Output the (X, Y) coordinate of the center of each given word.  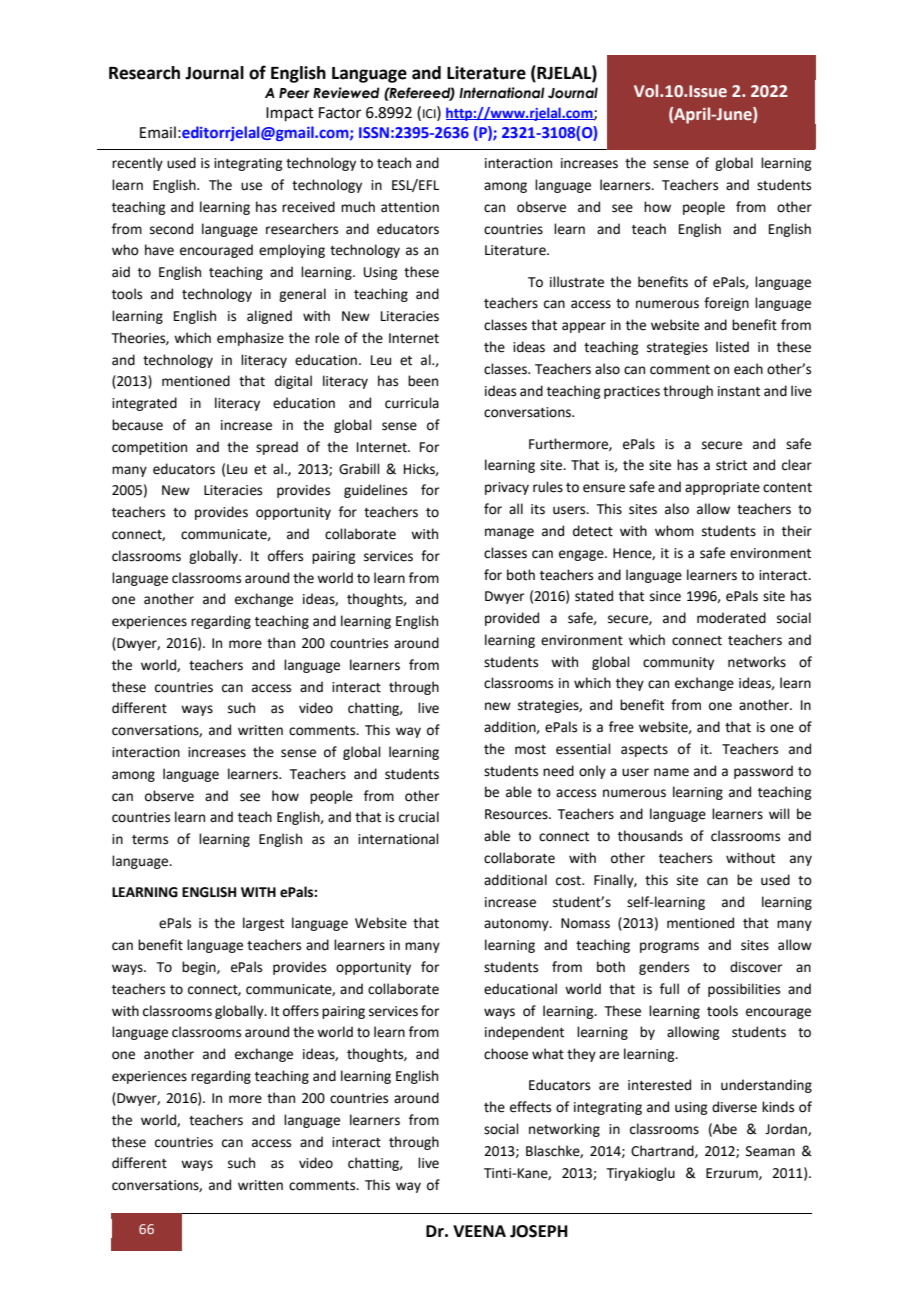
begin (200, 968)
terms (150, 840)
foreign (726, 304)
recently (137, 164)
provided (512, 619)
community (678, 663)
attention (410, 207)
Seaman (770, 1151)
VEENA (479, 1231)
